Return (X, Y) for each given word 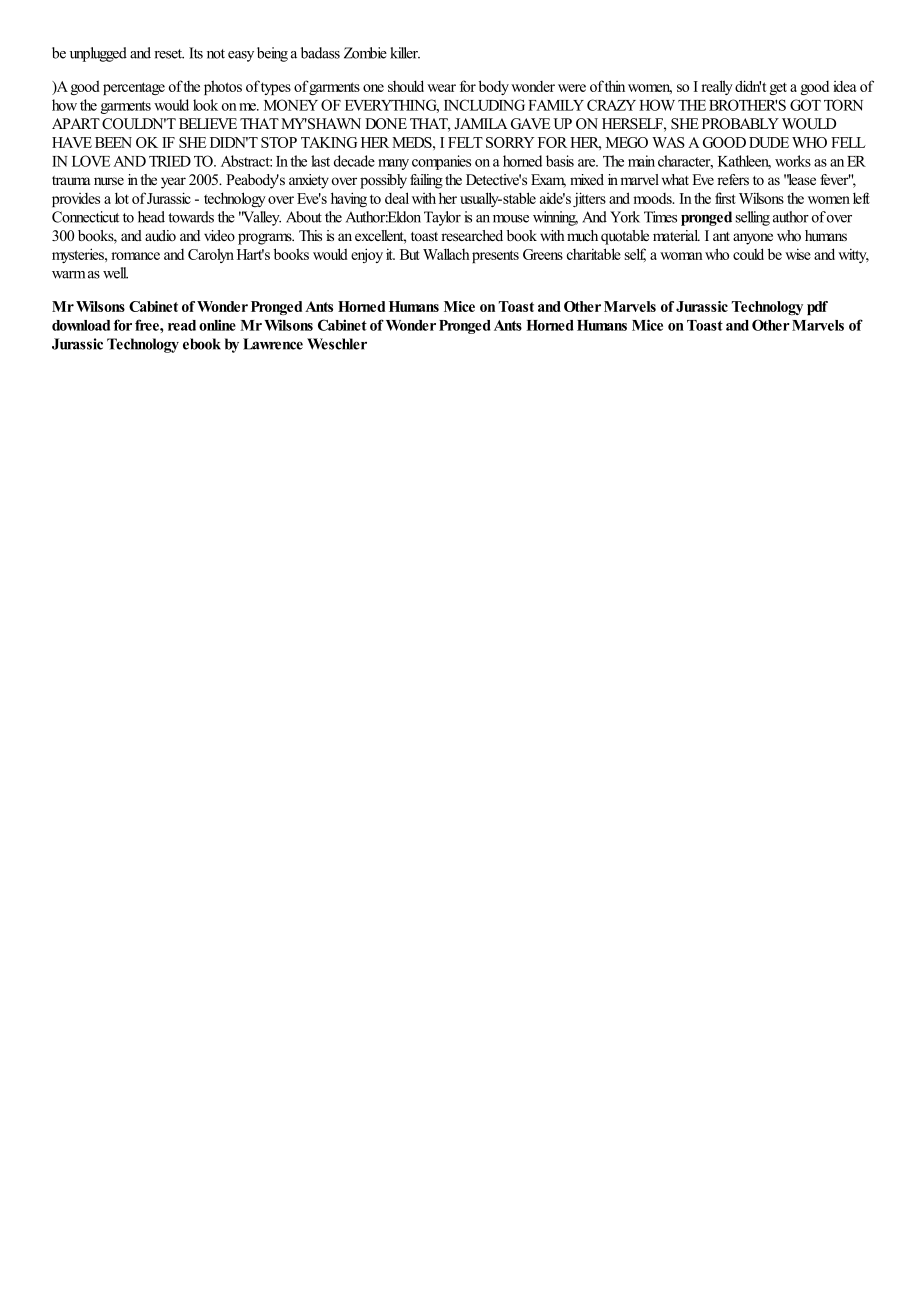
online (217, 325)
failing (426, 181)
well (115, 273)
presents (495, 256)
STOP (279, 142)
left (861, 198)
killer (405, 53)
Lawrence (273, 344)
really (717, 87)
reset (169, 54)
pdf (817, 308)
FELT (465, 142)
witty (853, 255)
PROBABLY (740, 124)
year (173, 183)
